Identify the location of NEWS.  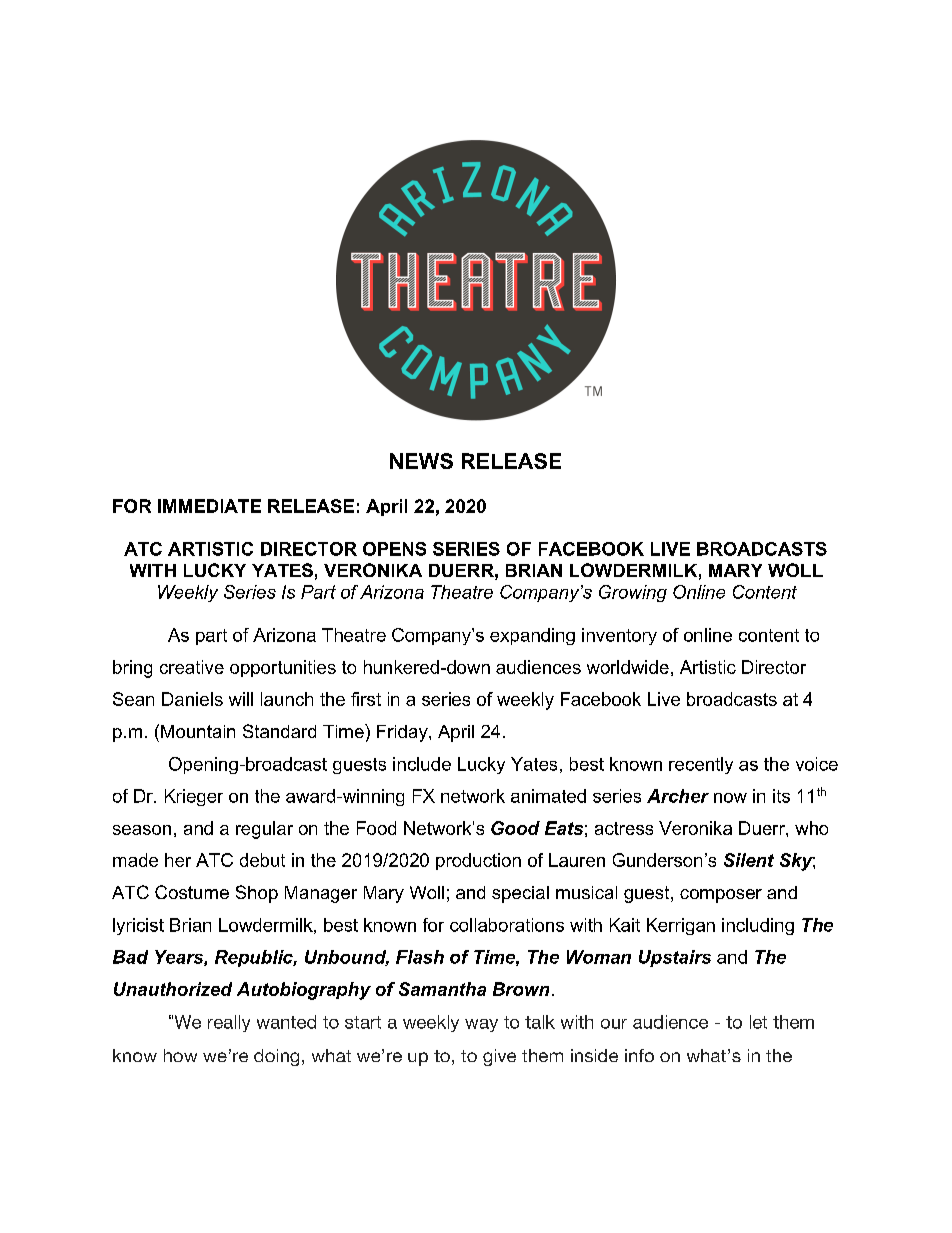
(421, 461).
